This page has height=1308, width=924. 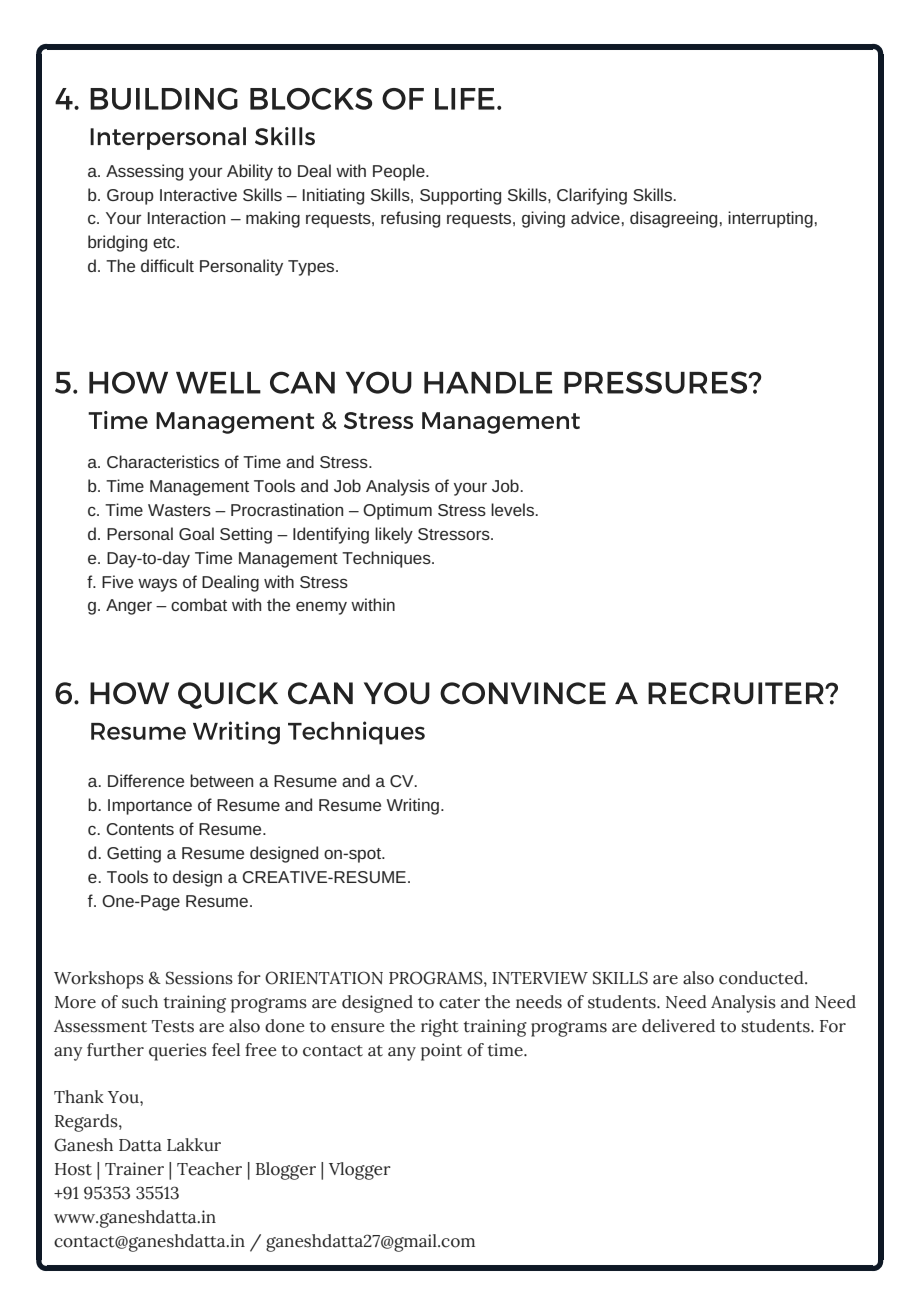 I want to click on delivered, so click(x=678, y=1026).
